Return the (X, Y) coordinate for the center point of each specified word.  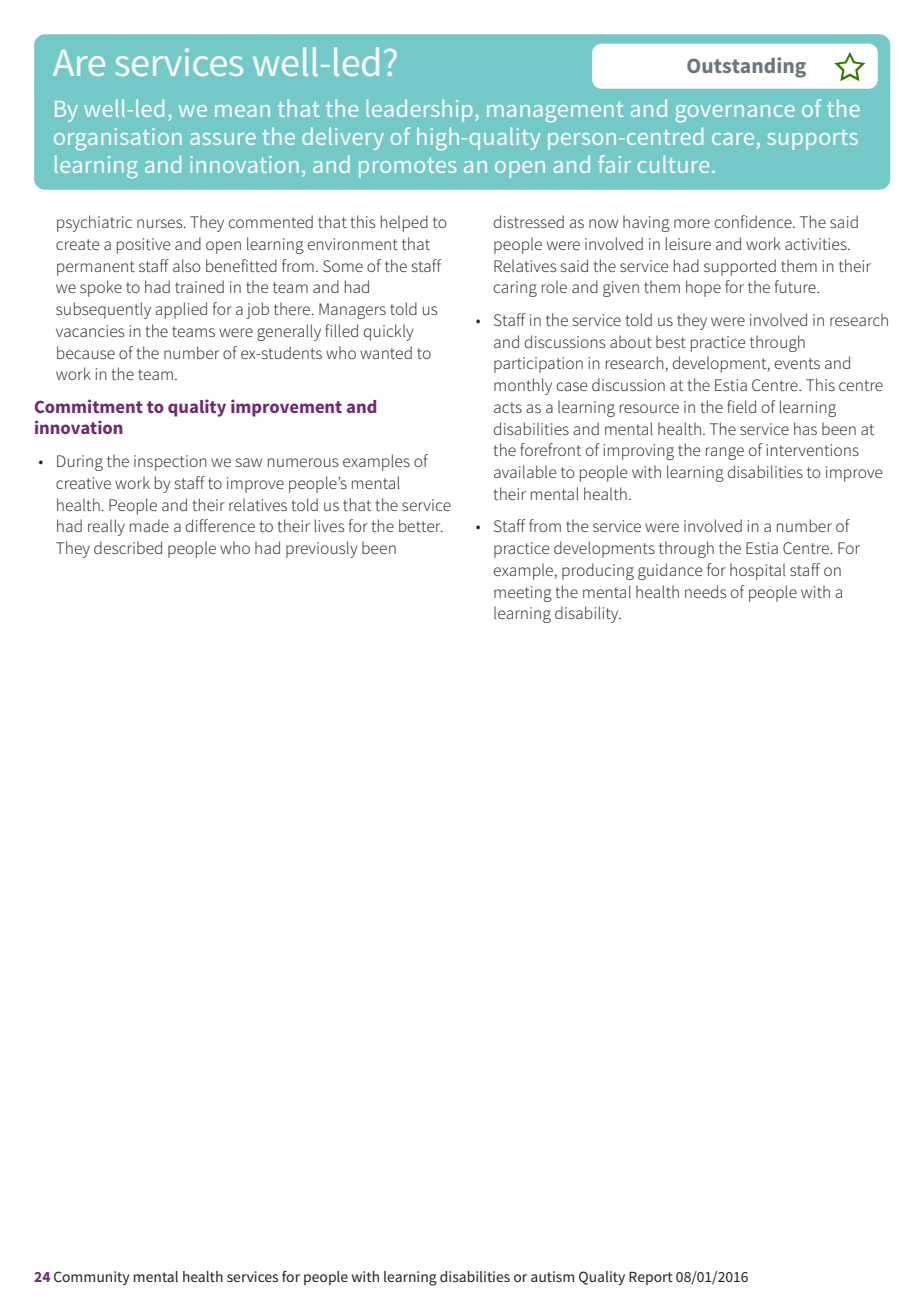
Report (651, 1278)
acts (508, 407)
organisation (118, 139)
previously (321, 549)
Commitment (89, 406)
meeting (523, 594)
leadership (419, 110)
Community (91, 1278)
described (128, 547)
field (741, 406)
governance (735, 114)
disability (588, 614)
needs (705, 591)
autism (552, 1276)
